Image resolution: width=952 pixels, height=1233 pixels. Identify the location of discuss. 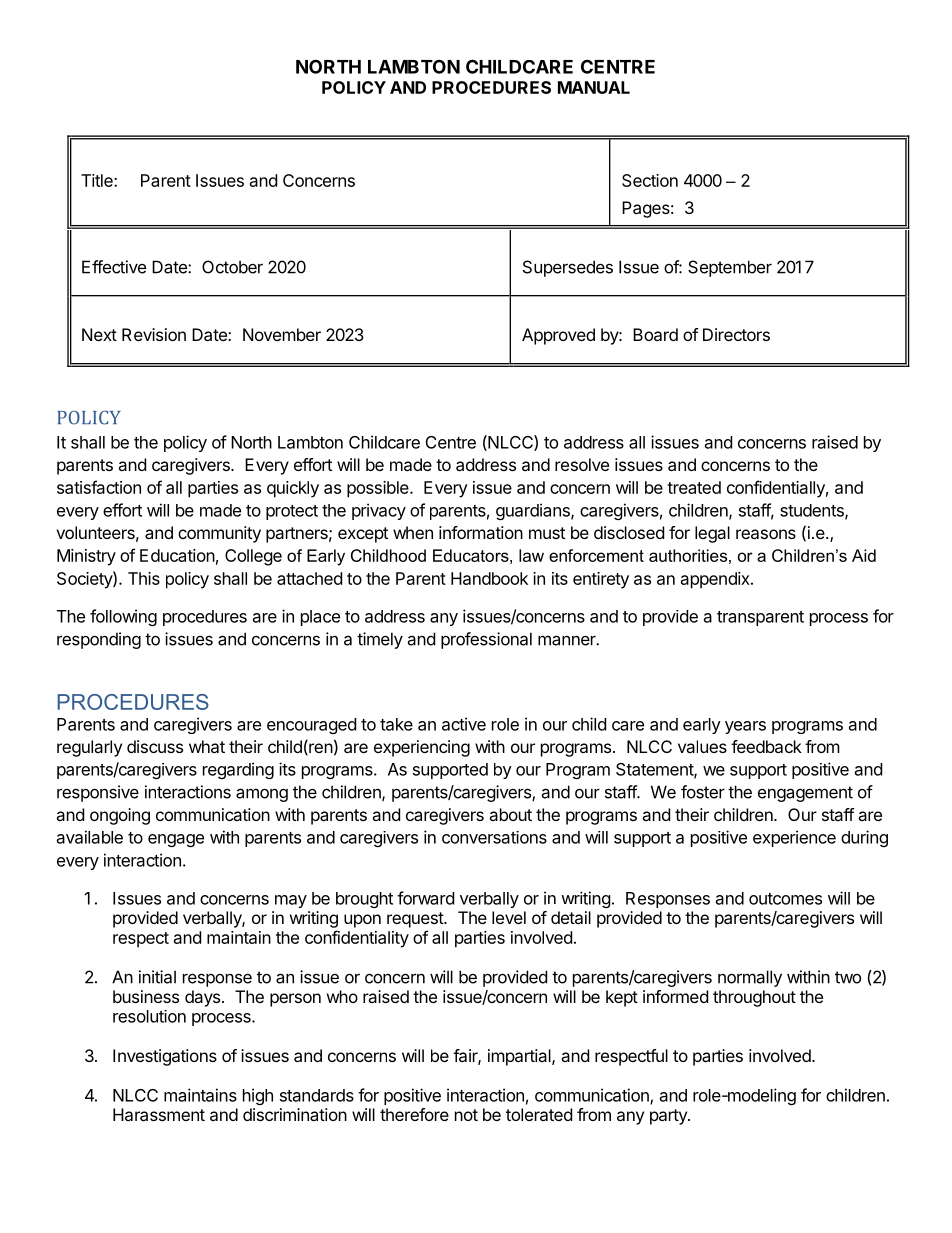
(155, 746).
